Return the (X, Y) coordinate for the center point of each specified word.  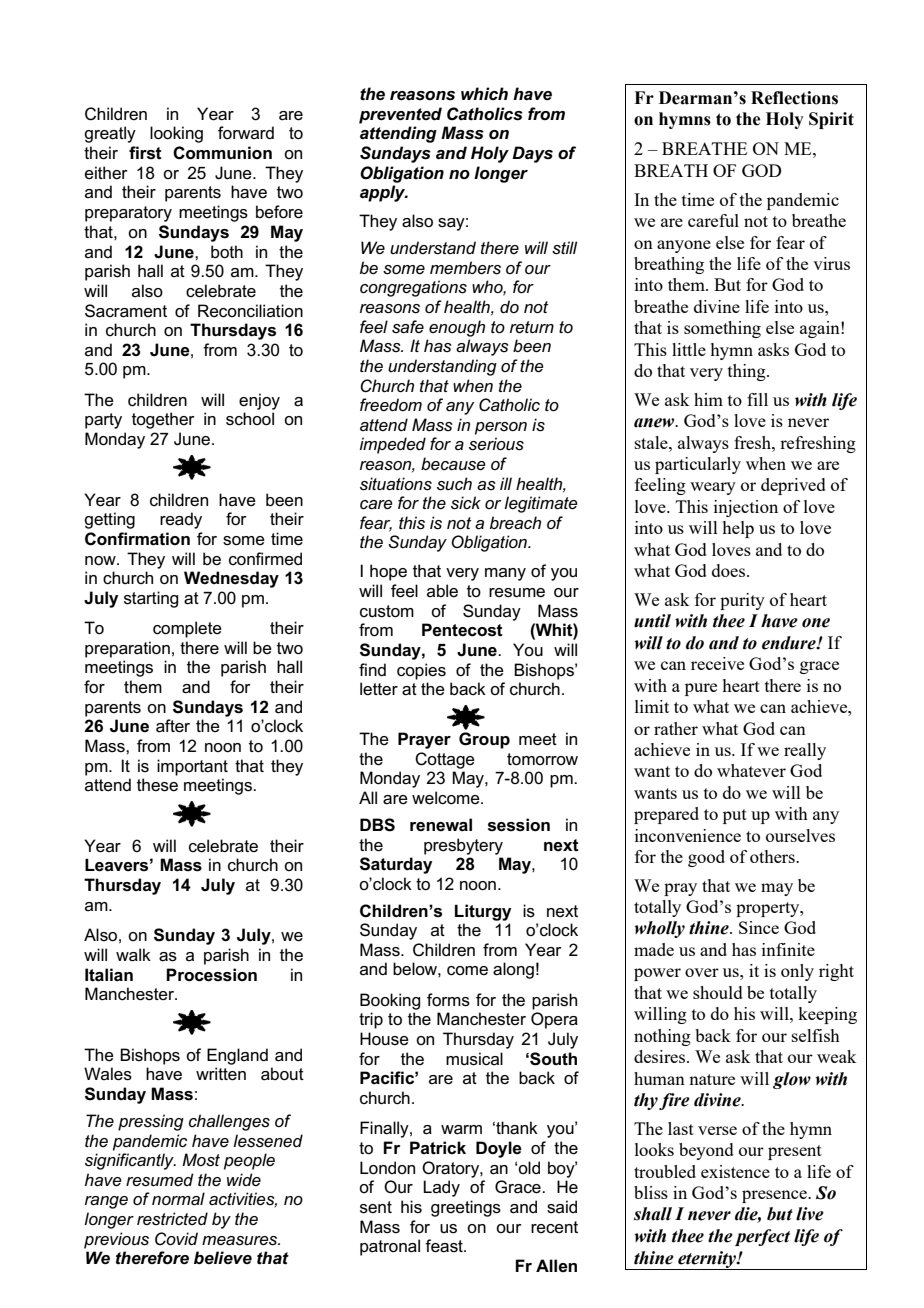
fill (757, 399)
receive (717, 663)
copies (421, 671)
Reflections (794, 98)
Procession (211, 975)
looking (176, 134)
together (163, 420)
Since (759, 927)
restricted (172, 1218)
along (513, 970)
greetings (466, 1208)
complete (187, 629)
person (501, 428)
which (484, 93)
